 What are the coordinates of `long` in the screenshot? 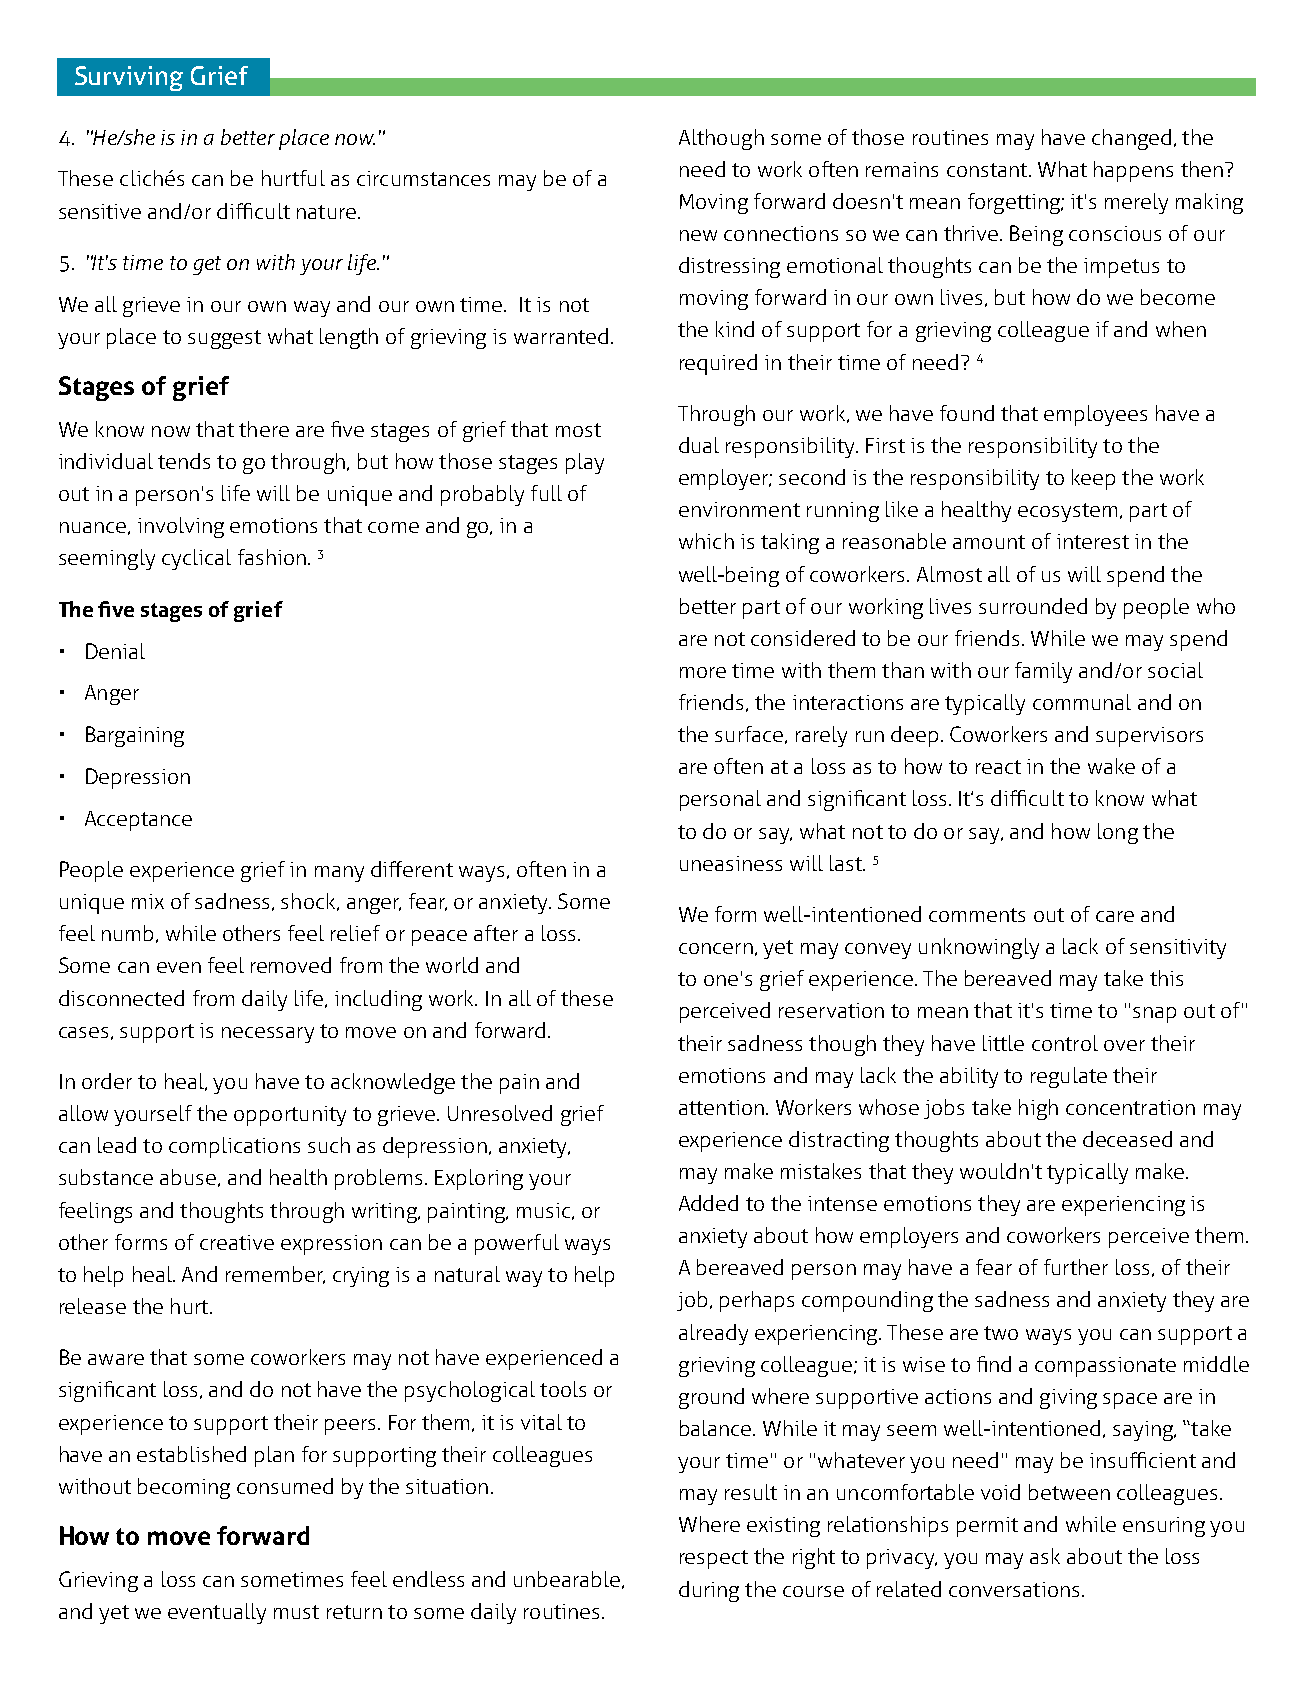 It's located at (1118, 833).
